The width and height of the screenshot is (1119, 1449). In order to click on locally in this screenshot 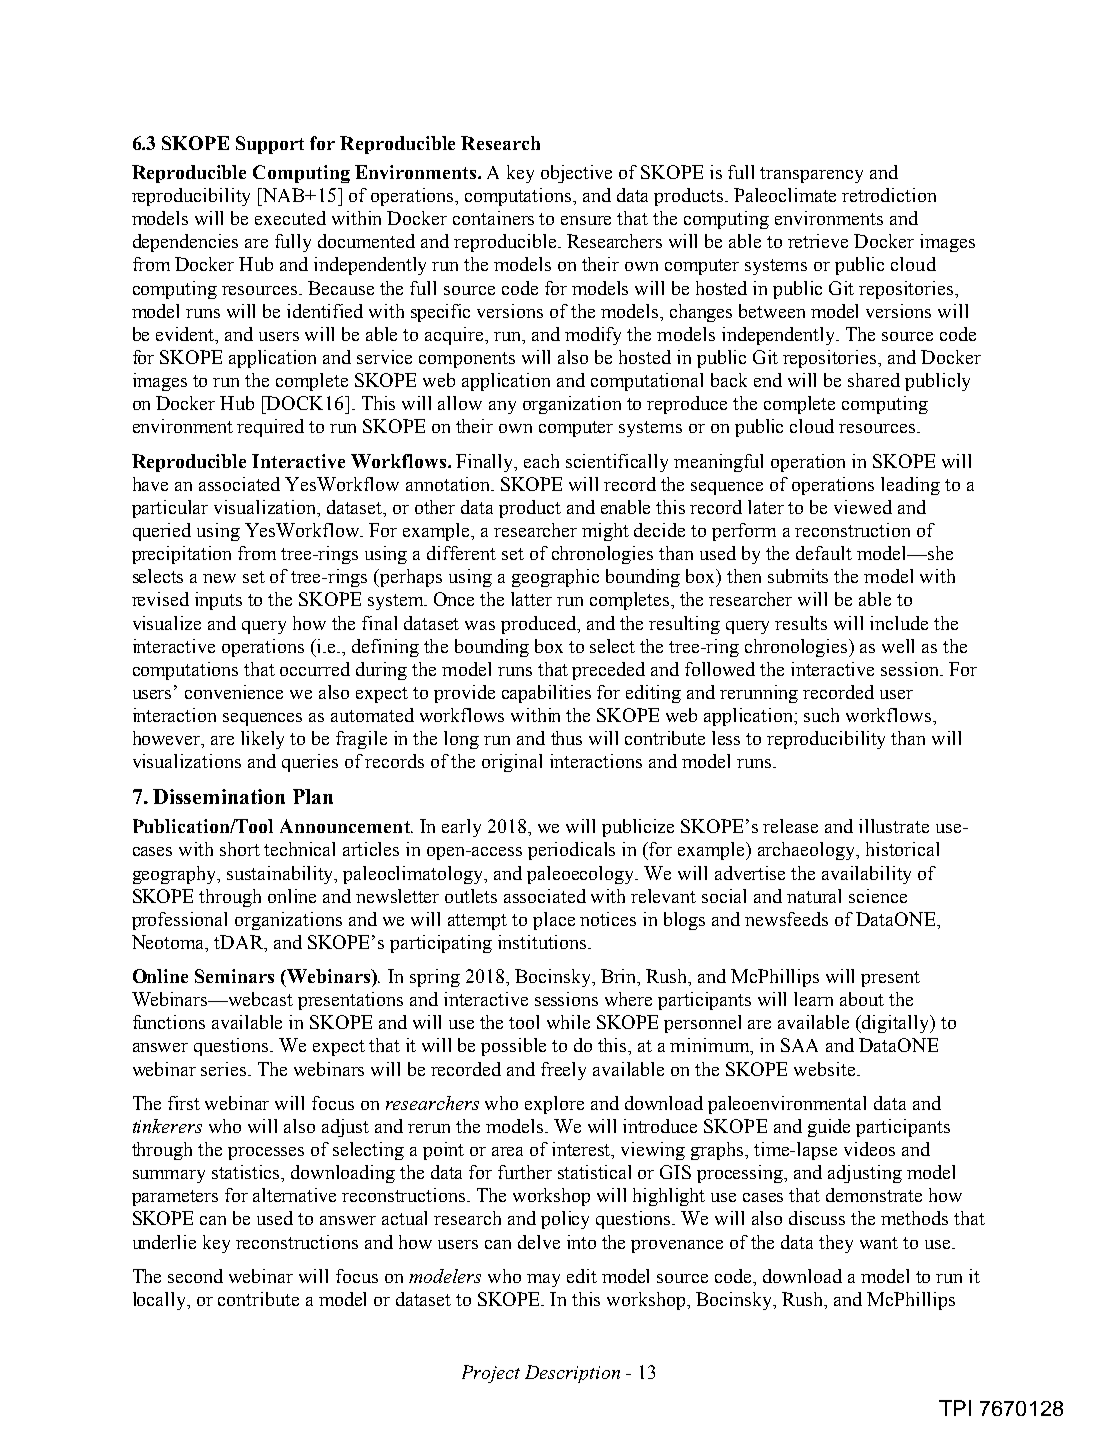, I will do `click(161, 1301)`.
